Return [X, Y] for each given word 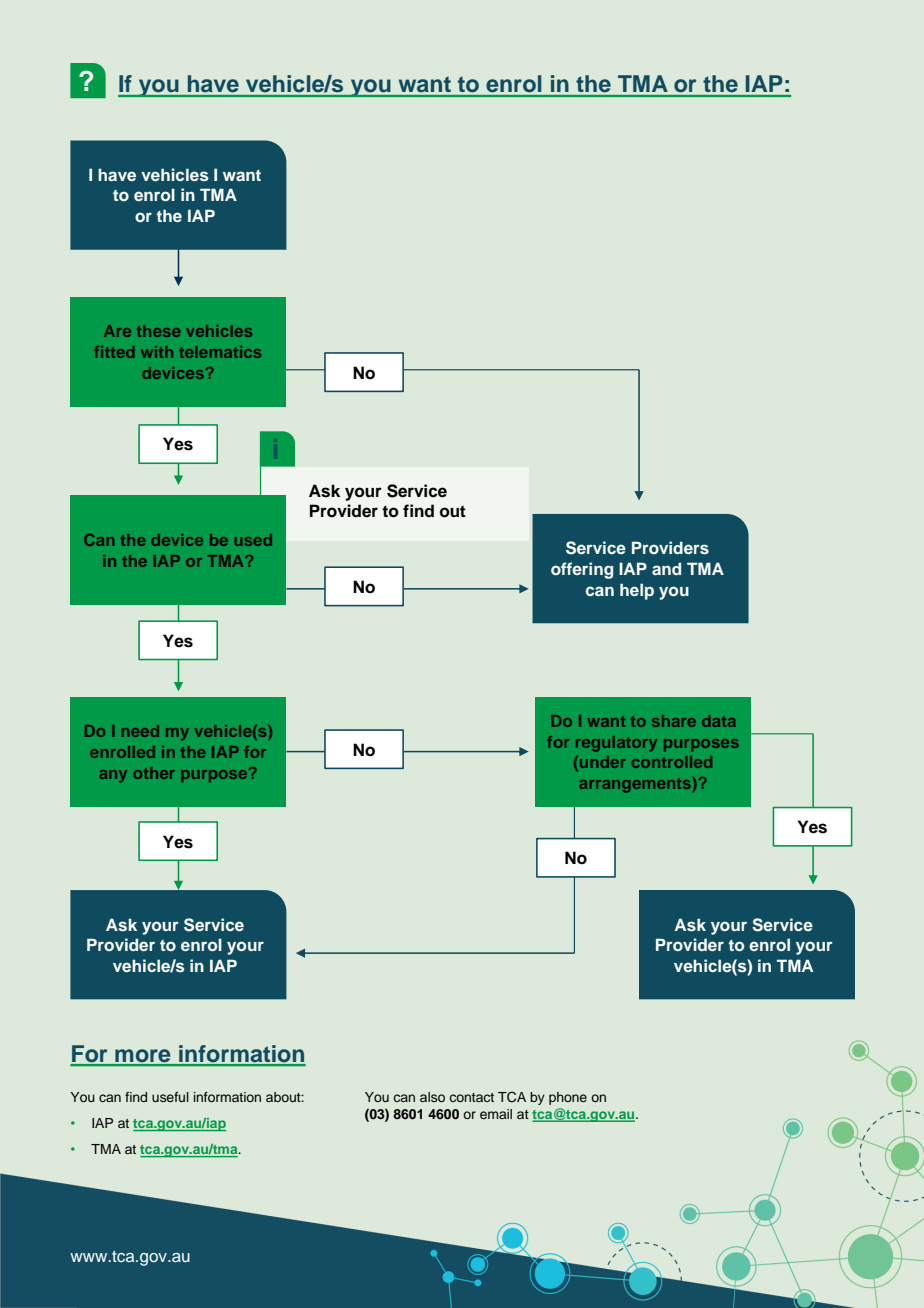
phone [568, 1098]
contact [472, 1097]
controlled [672, 762]
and [666, 568]
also [432, 1097]
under [603, 762]
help [637, 591]
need [140, 731]
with [157, 352]
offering [582, 570]
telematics [220, 352]
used [253, 540]
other [154, 773]
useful [170, 1097]
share [674, 721]
